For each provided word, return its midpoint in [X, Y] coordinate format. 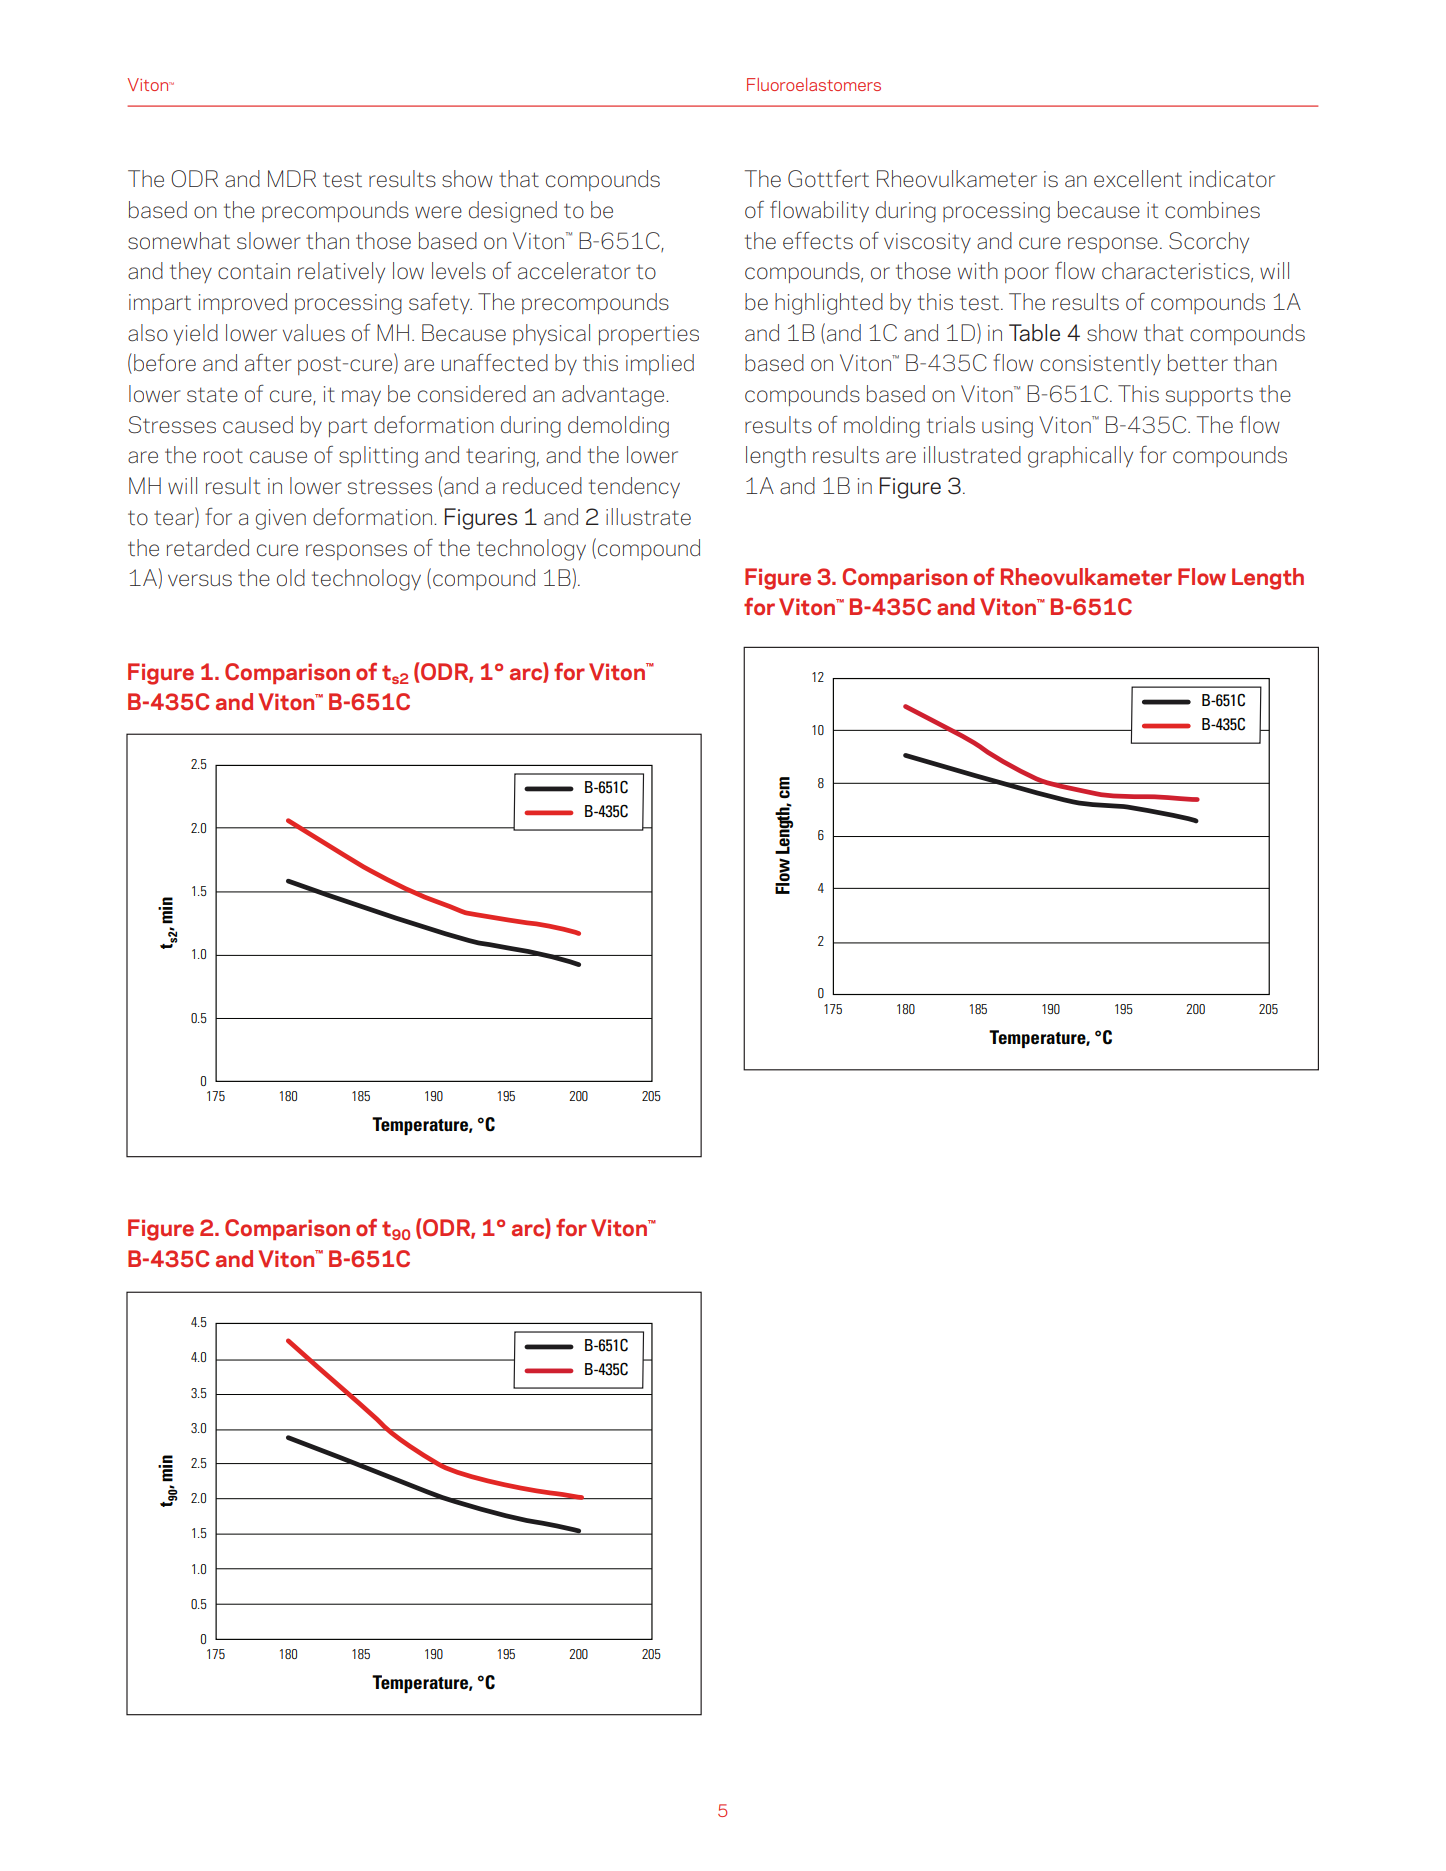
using [1007, 427]
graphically [1080, 457]
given [281, 519]
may [361, 398]
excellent [1138, 179]
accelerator [574, 271]
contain [254, 271]
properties [649, 335]
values [314, 333]
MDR [292, 178]
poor [1027, 275]
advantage [614, 396]
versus [200, 580]
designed [513, 212]
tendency [634, 487]
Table [1034, 333]
